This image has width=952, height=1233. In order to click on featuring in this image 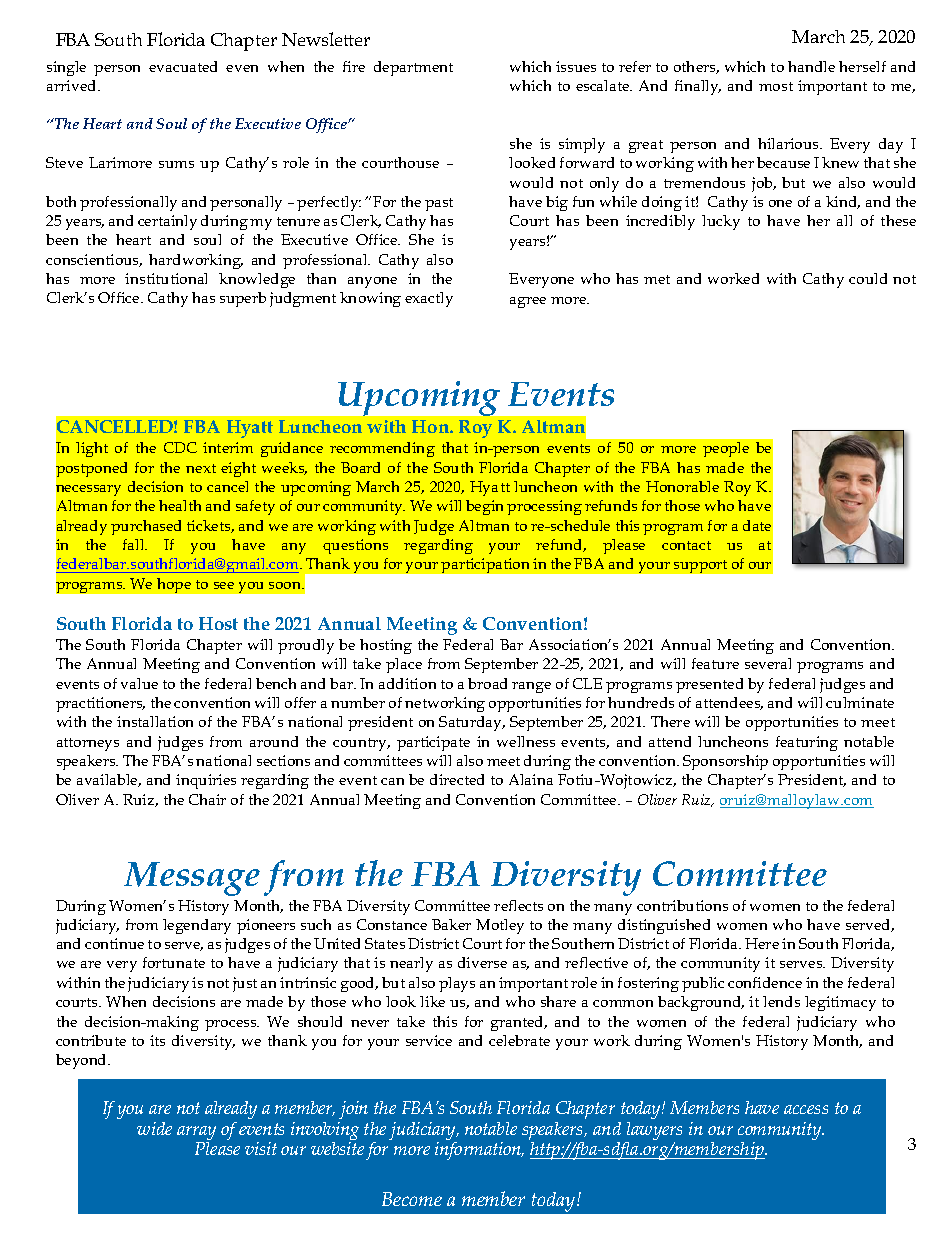, I will do `click(807, 743)`.
